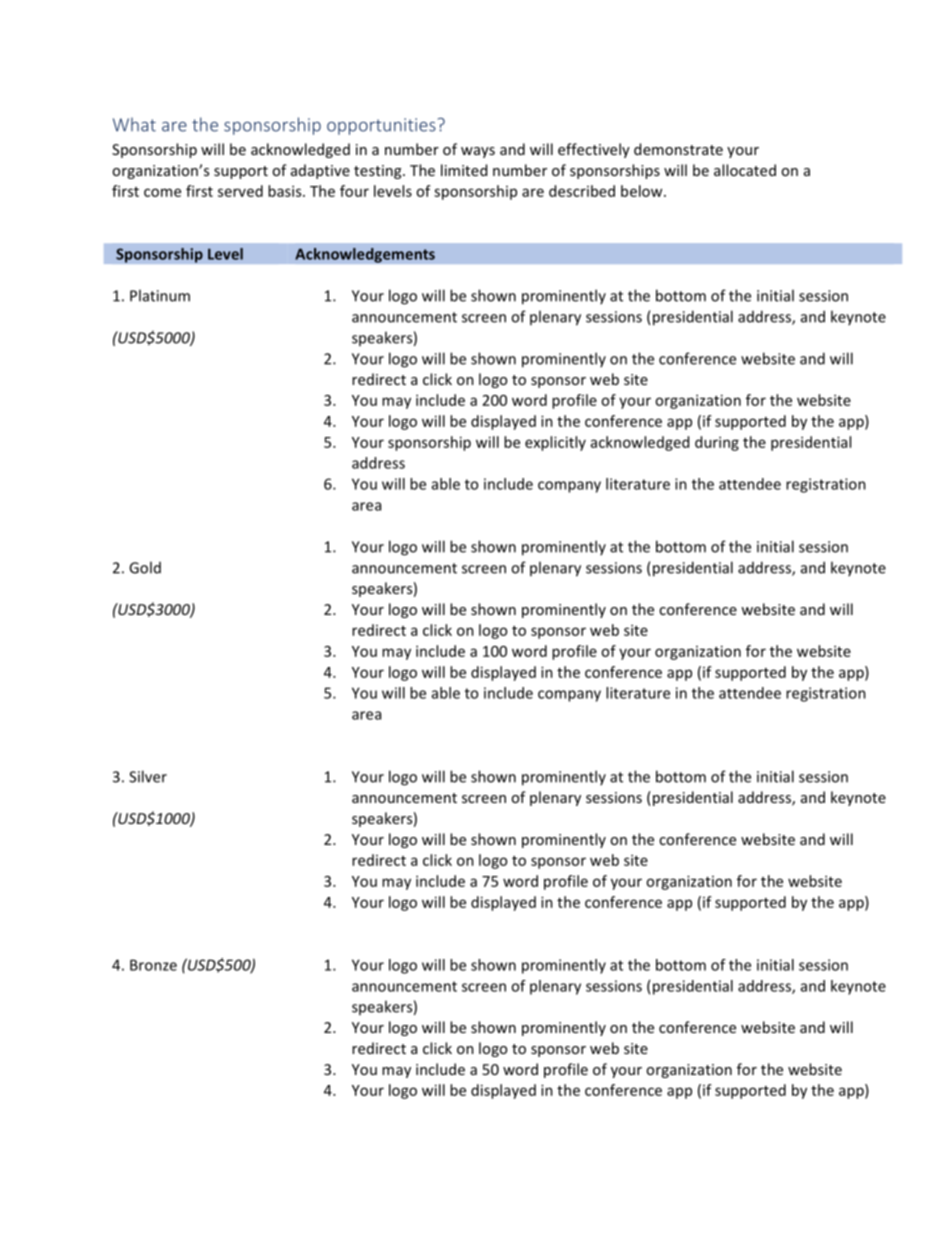 The height and width of the screenshot is (1233, 952). Describe the element at coordinates (717, 443) in the screenshot. I see `during` at that location.
